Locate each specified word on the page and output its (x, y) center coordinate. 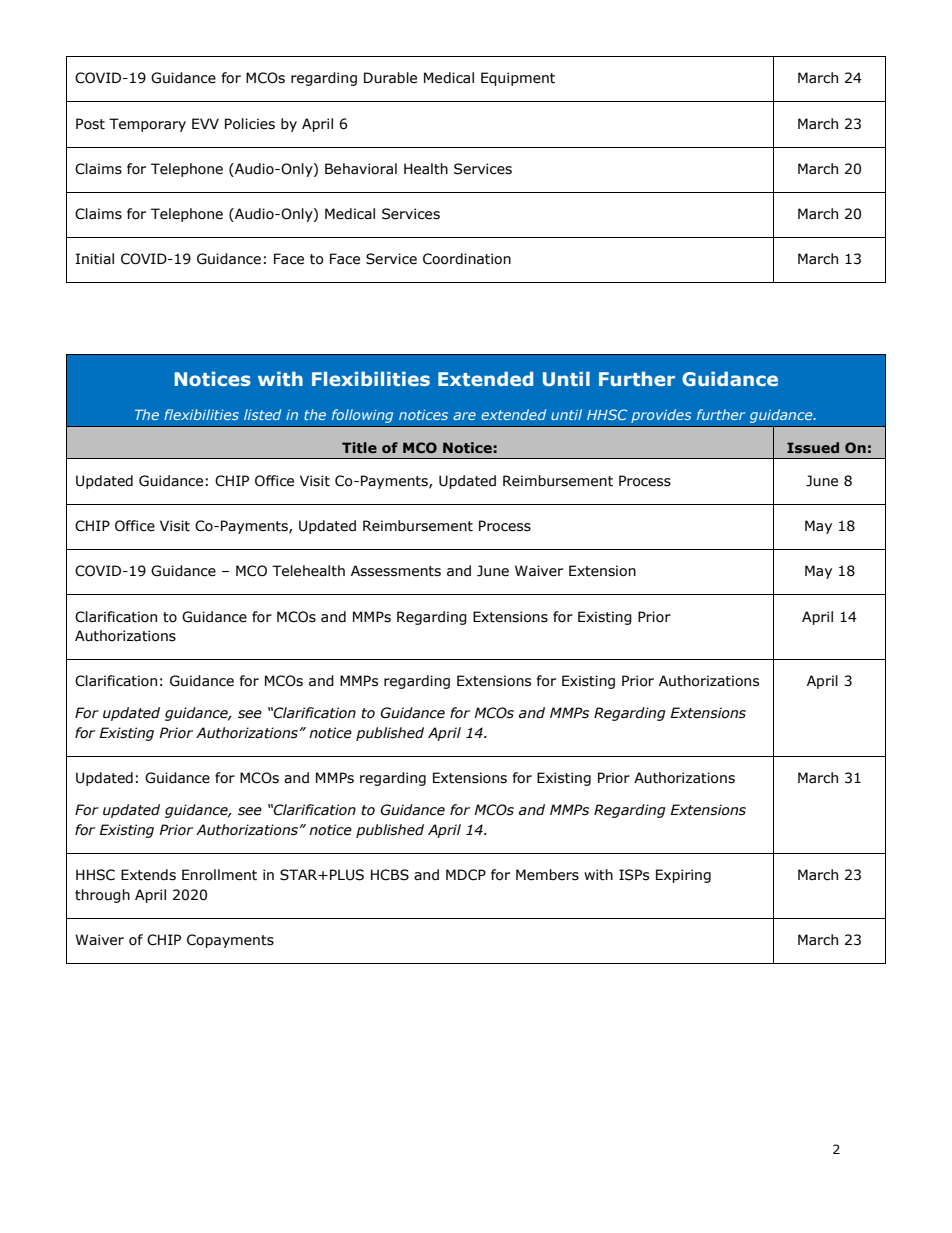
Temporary (147, 125)
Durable (390, 78)
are (464, 416)
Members (547, 875)
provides (661, 416)
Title (359, 447)
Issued (813, 447)
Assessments (396, 571)
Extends (148, 875)
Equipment (518, 79)
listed (262, 414)
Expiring (683, 876)
